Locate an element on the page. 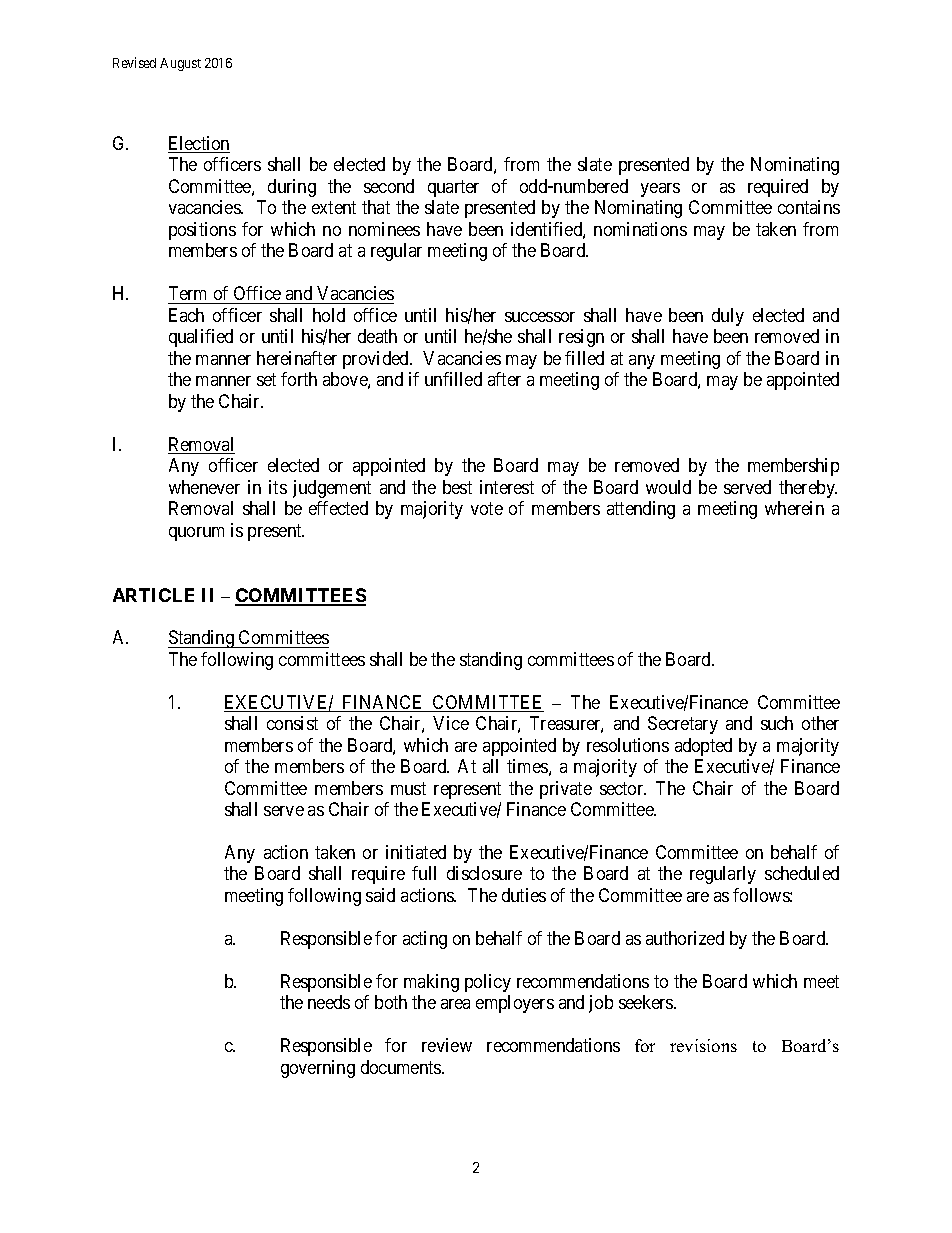 The width and height of the image is (952, 1233). successor is located at coordinates (540, 317).
